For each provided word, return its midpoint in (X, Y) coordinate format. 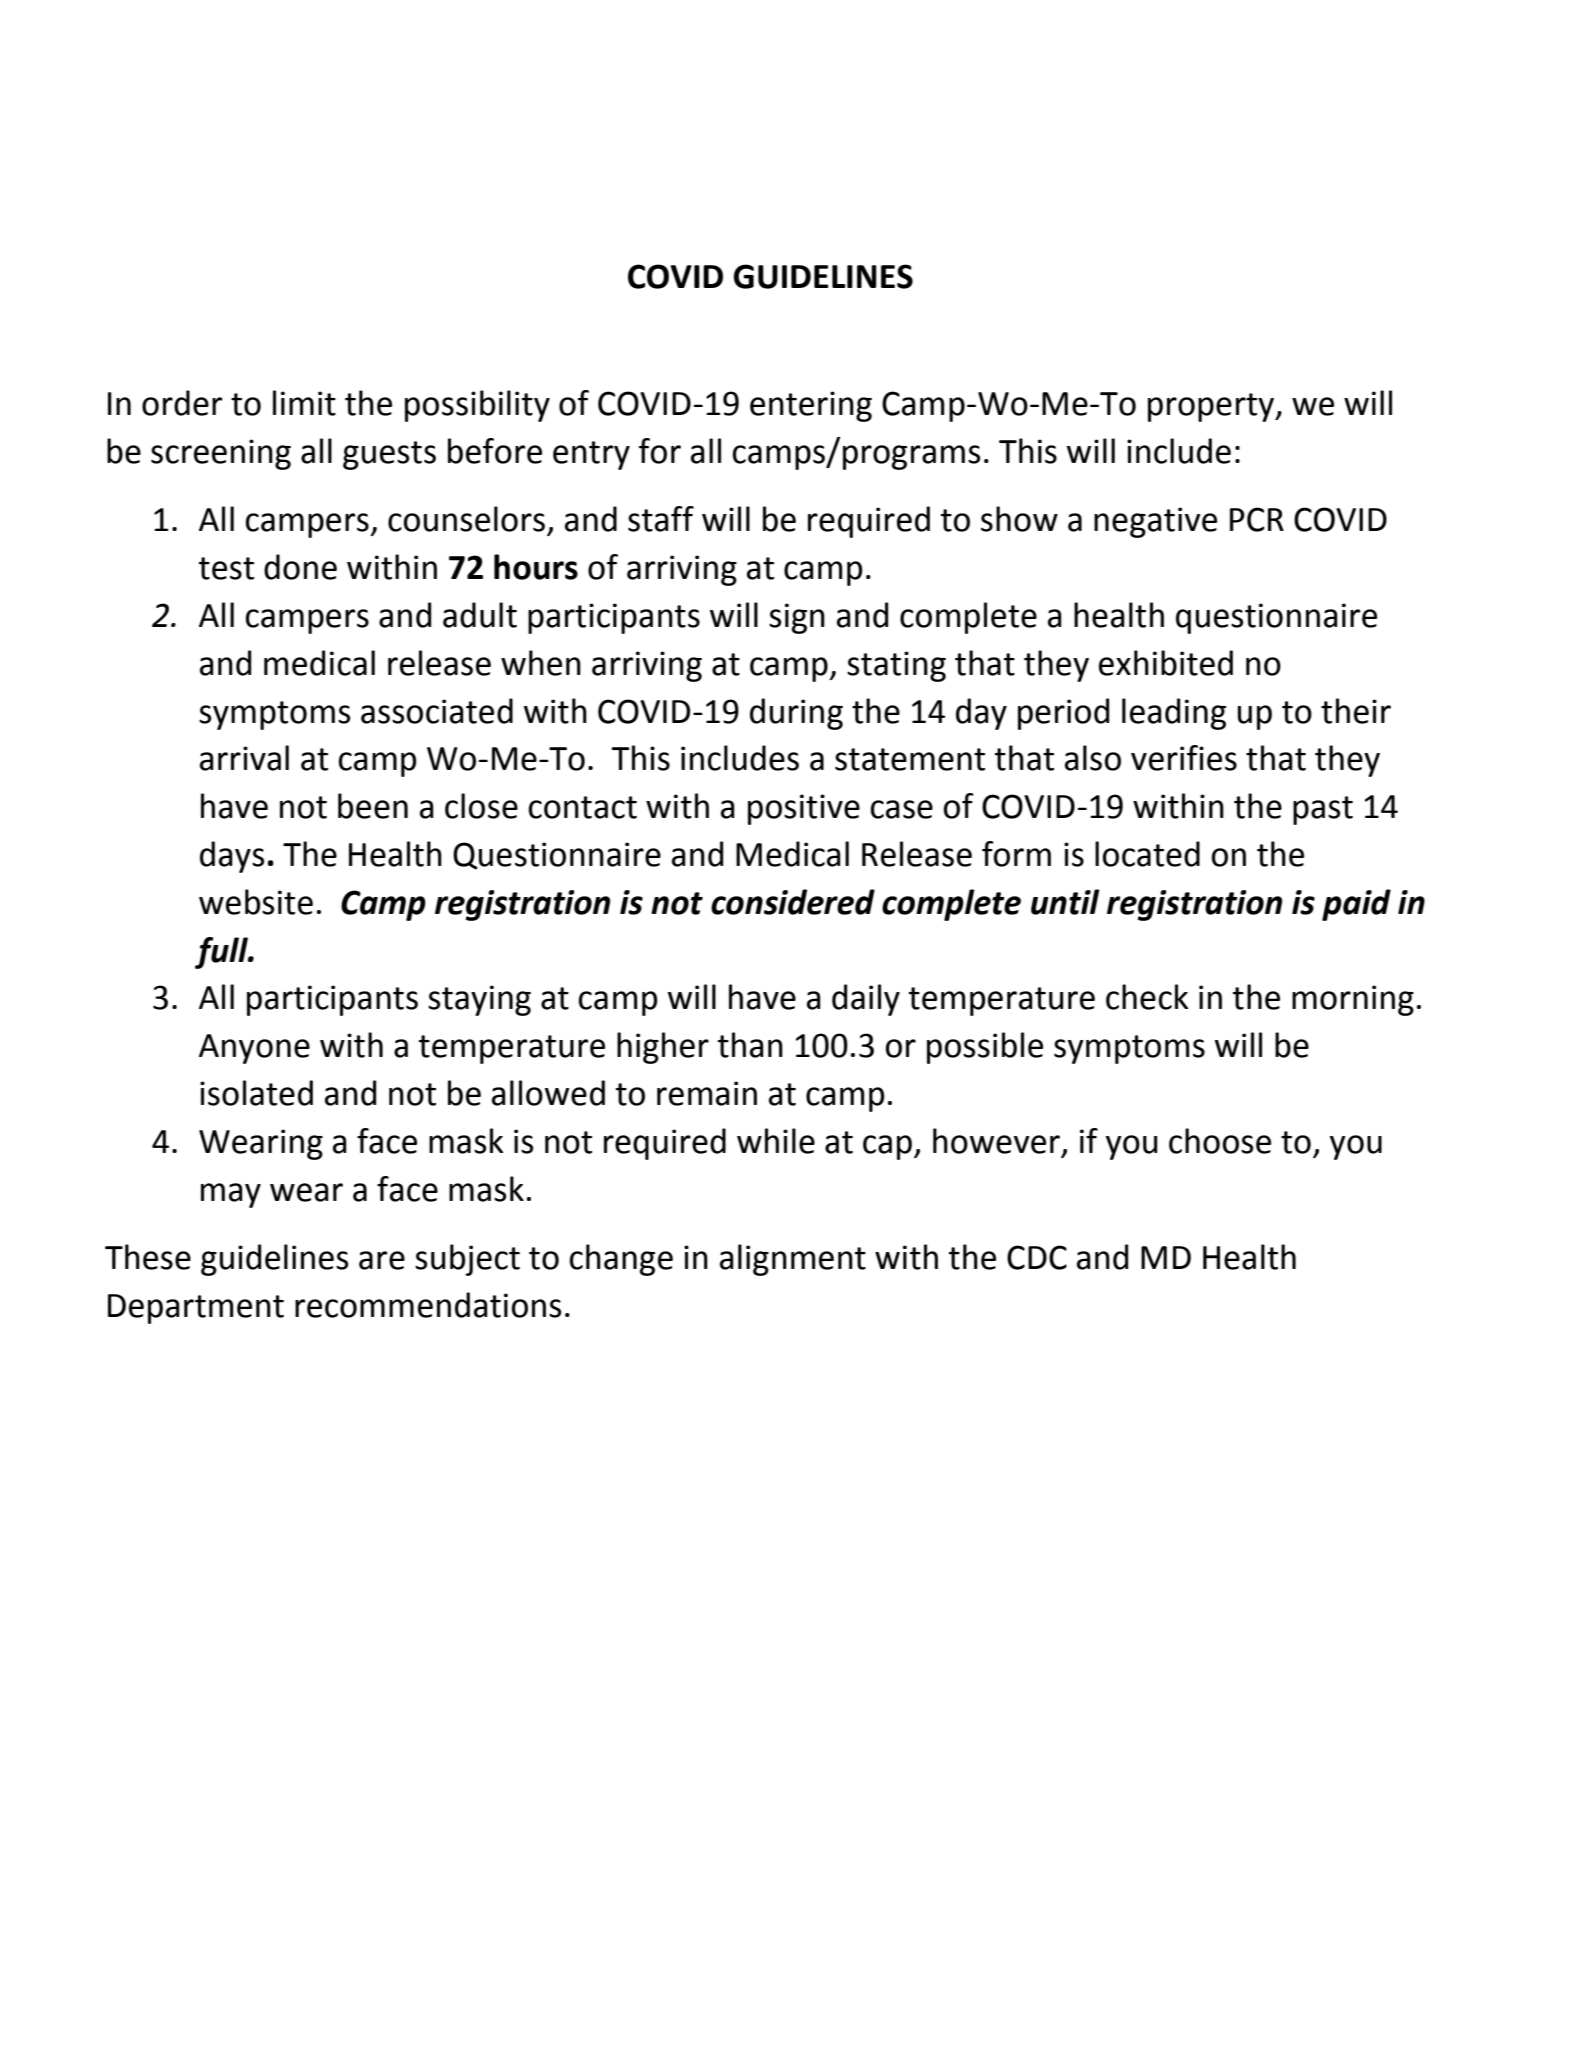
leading (1174, 714)
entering (811, 406)
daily (866, 1000)
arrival (244, 758)
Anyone (254, 1049)
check (1147, 997)
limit (304, 403)
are (382, 1260)
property (1212, 407)
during (796, 714)
